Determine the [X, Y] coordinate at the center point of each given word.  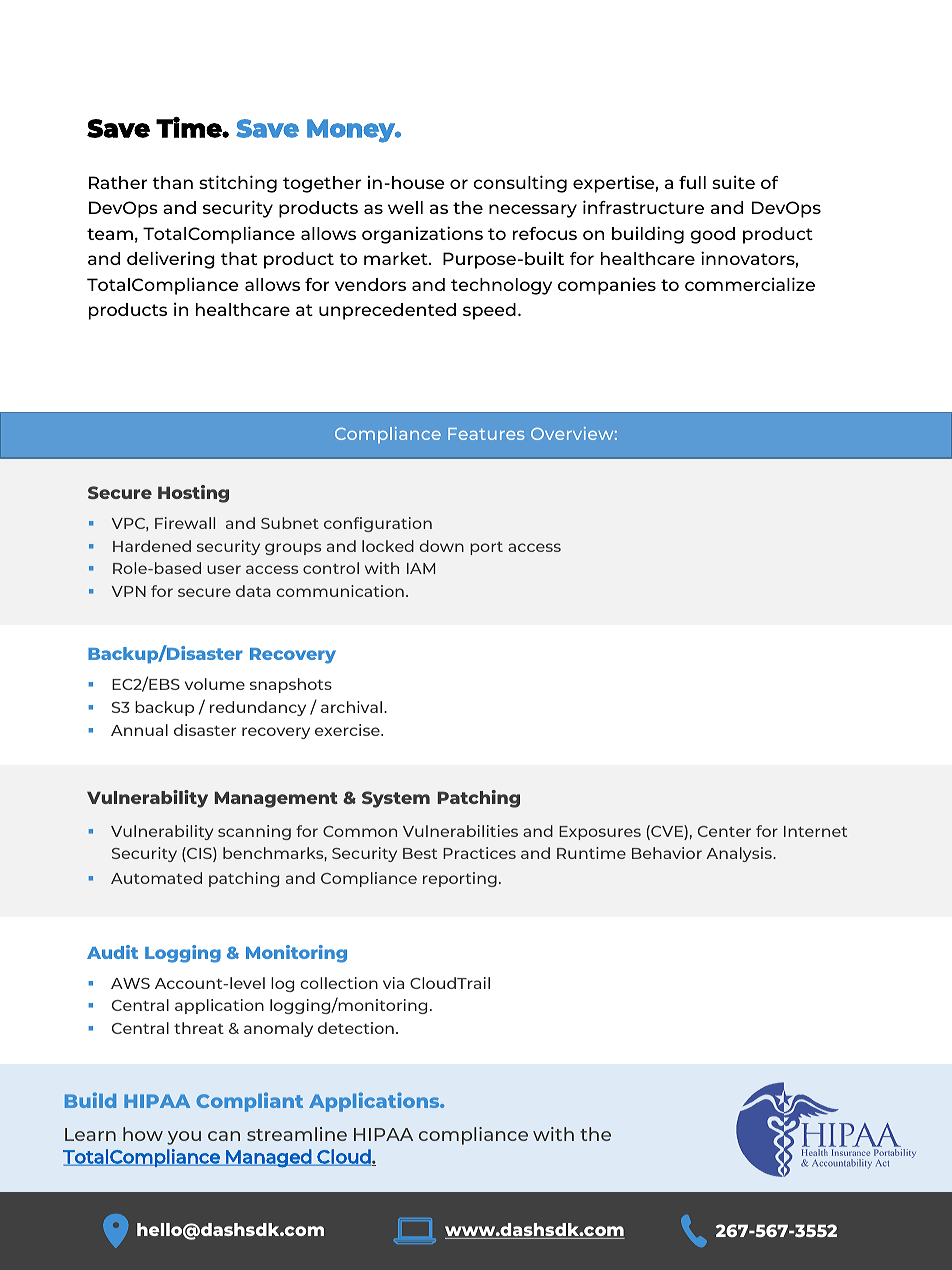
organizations [422, 235]
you [184, 1138]
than [172, 182]
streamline [297, 1134]
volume [215, 684]
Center [724, 831]
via [393, 983]
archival [353, 707]
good [712, 235]
